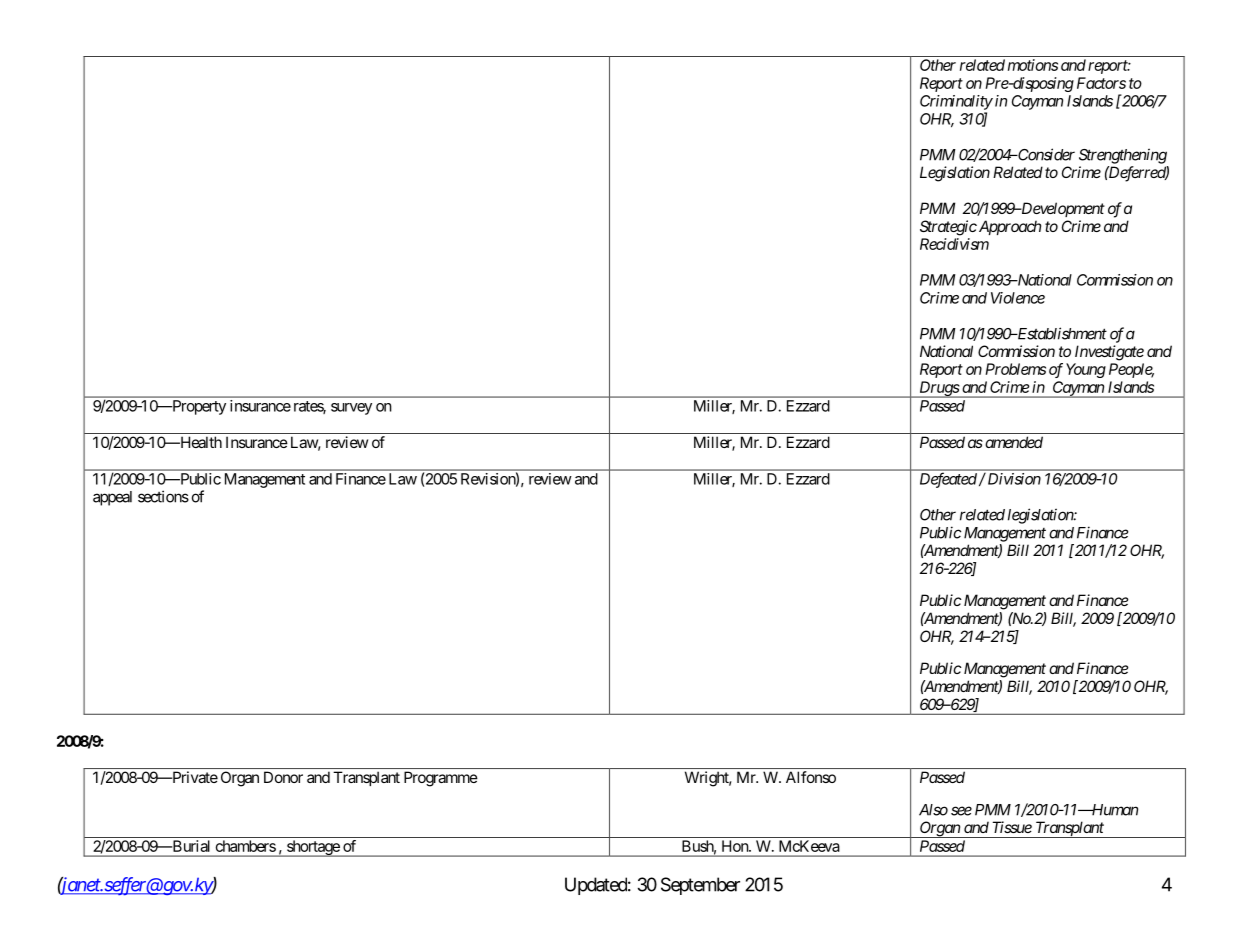 This image has width=1233, height=952. Describe the element at coordinates (313, 848) in the image. I see `shortage` at that location.
